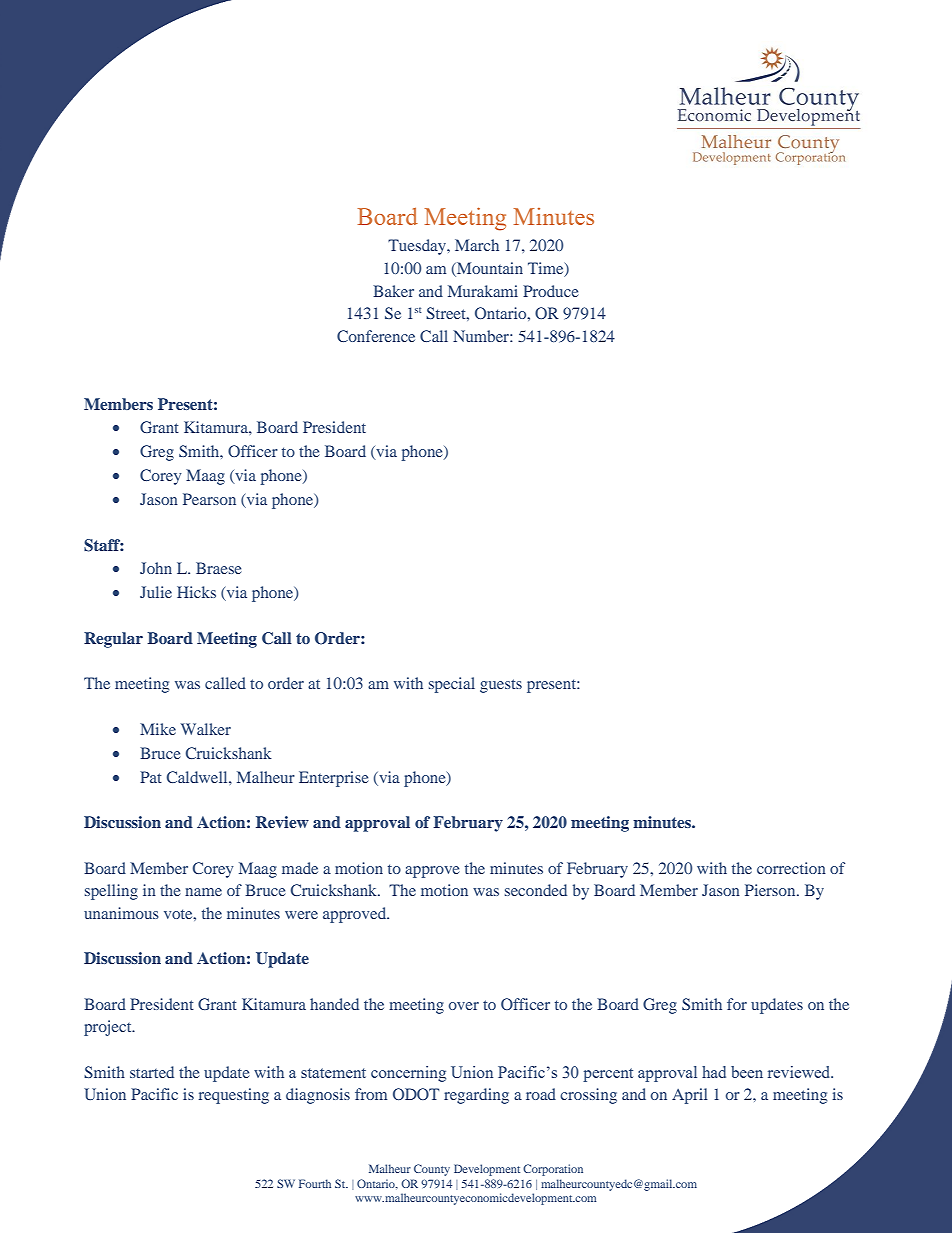 The image size is (952, 1233). Describe the element at coordinates (234, 1096) in the document. I see `requesting` at that location.
